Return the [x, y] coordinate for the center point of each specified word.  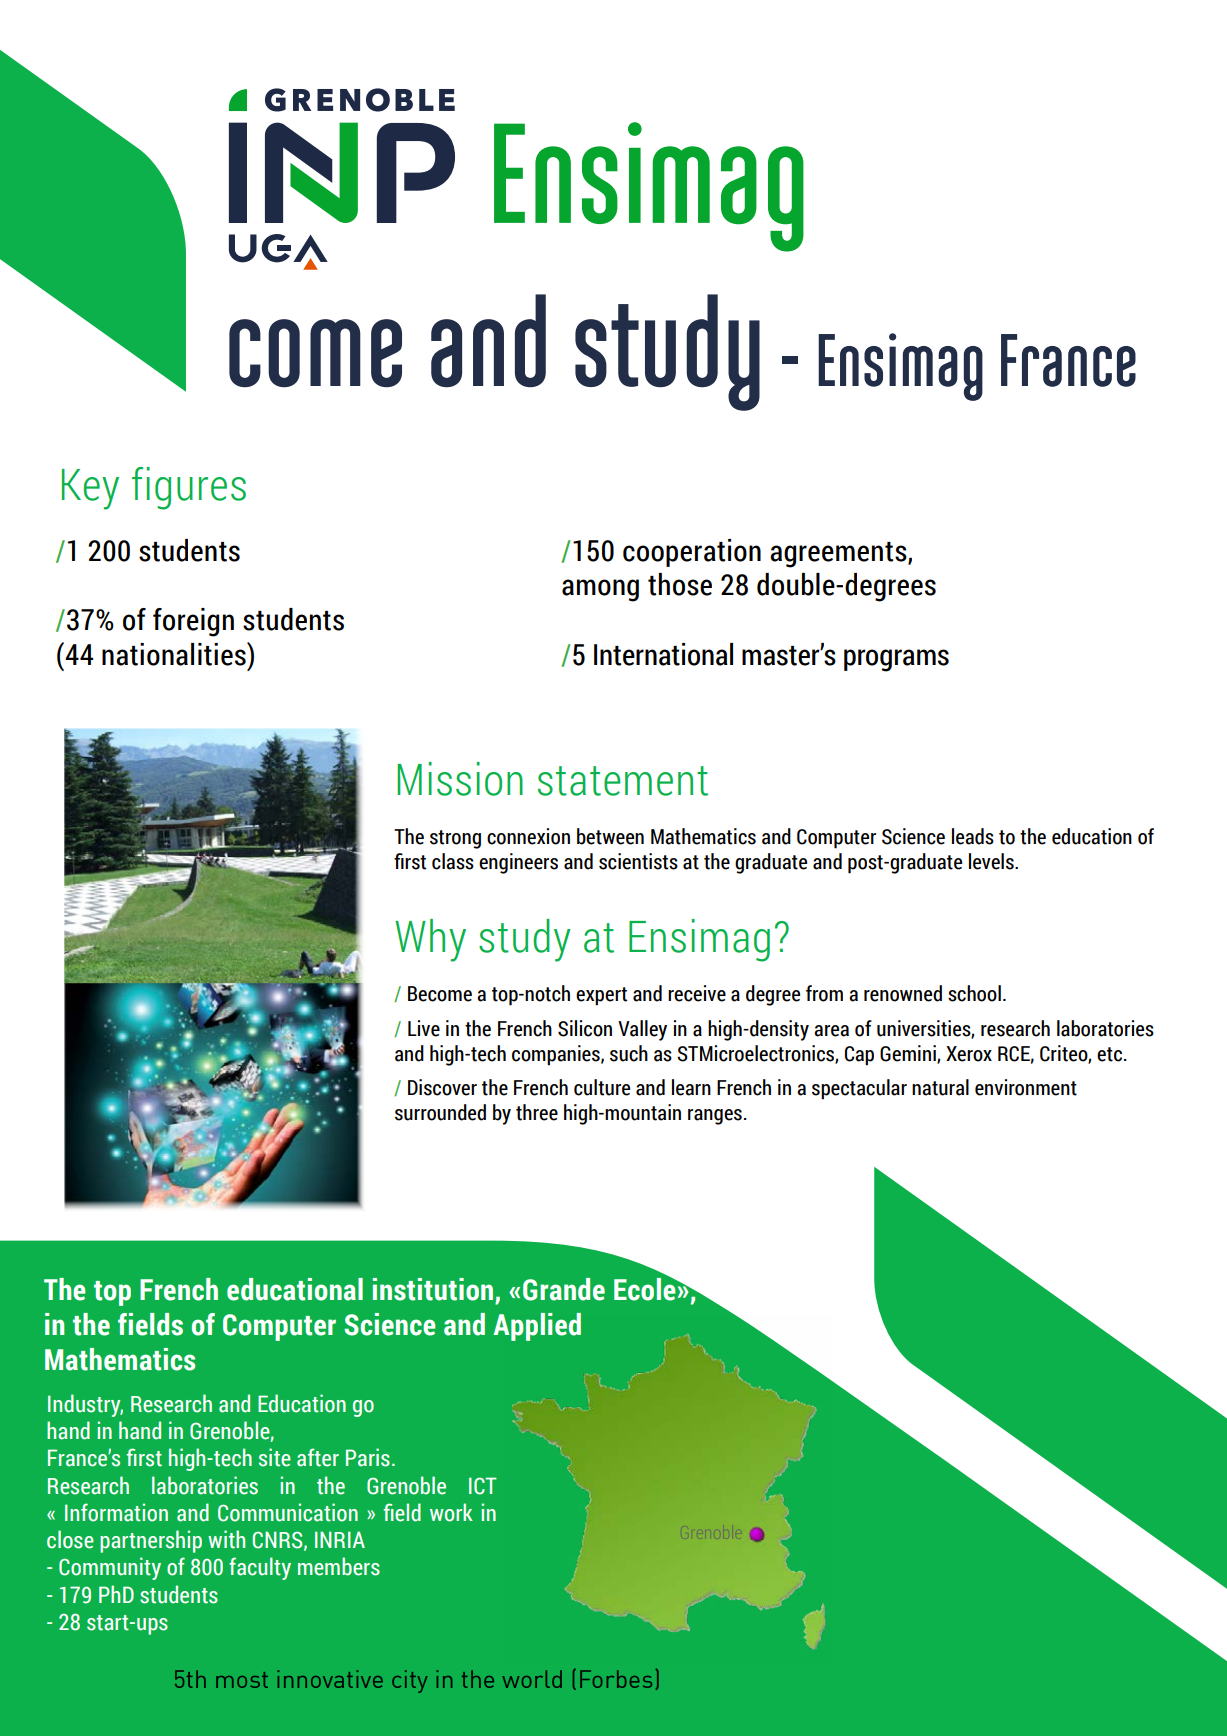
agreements [839, 555]
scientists [638, 861]
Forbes [616, 1679]
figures [189, 488]
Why [430, 940]
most [242, 1680]
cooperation [692, 553]
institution [434, 1290]
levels [992, 861]
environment [1026, 1087]
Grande [564, 1289]
